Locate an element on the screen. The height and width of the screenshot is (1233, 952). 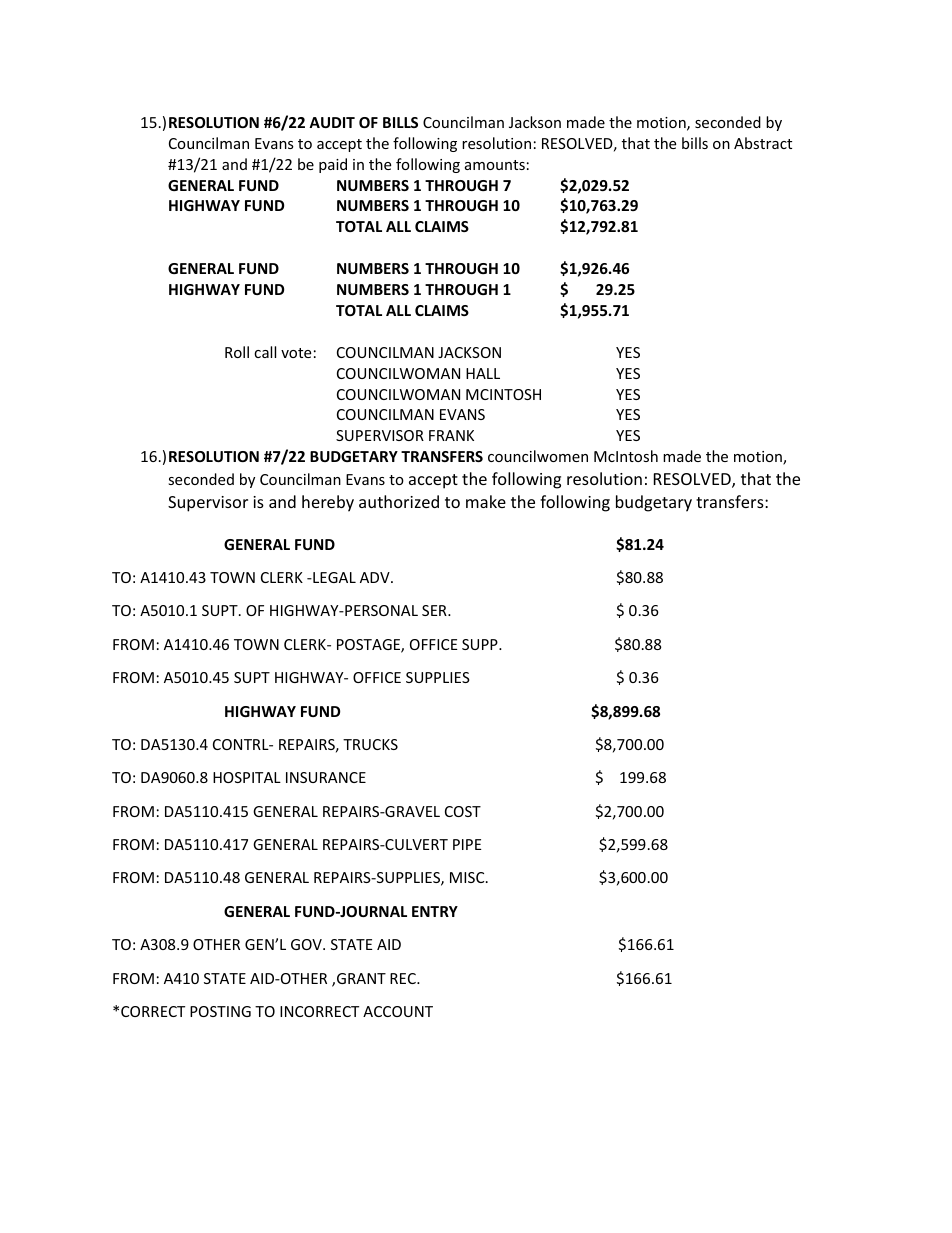
GOV is located at coordinates (307, 944).
